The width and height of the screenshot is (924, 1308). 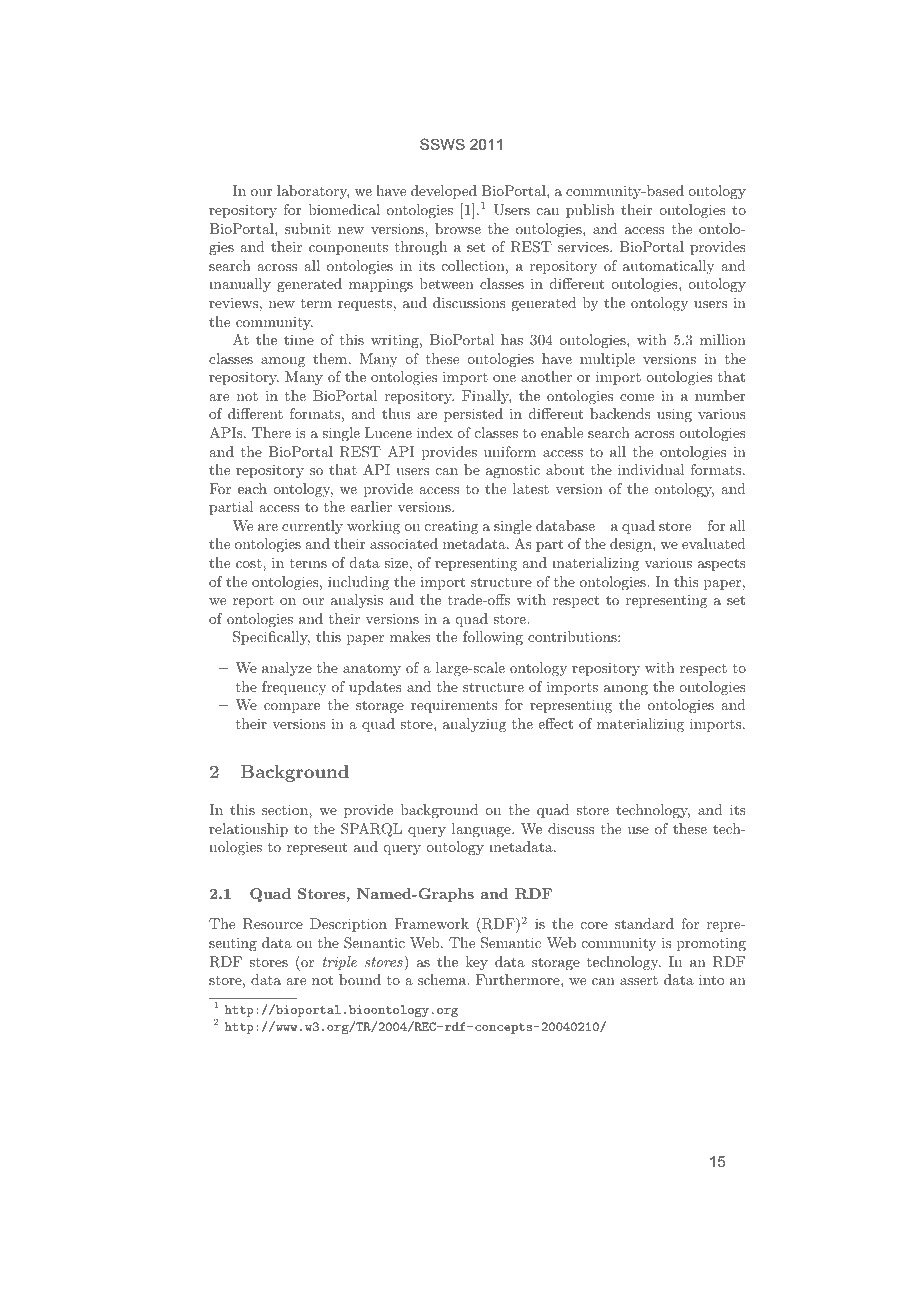 What do you see at coordinates (477, 963) in the screenshot?
I see `key` at bounding box center [477, 963].
